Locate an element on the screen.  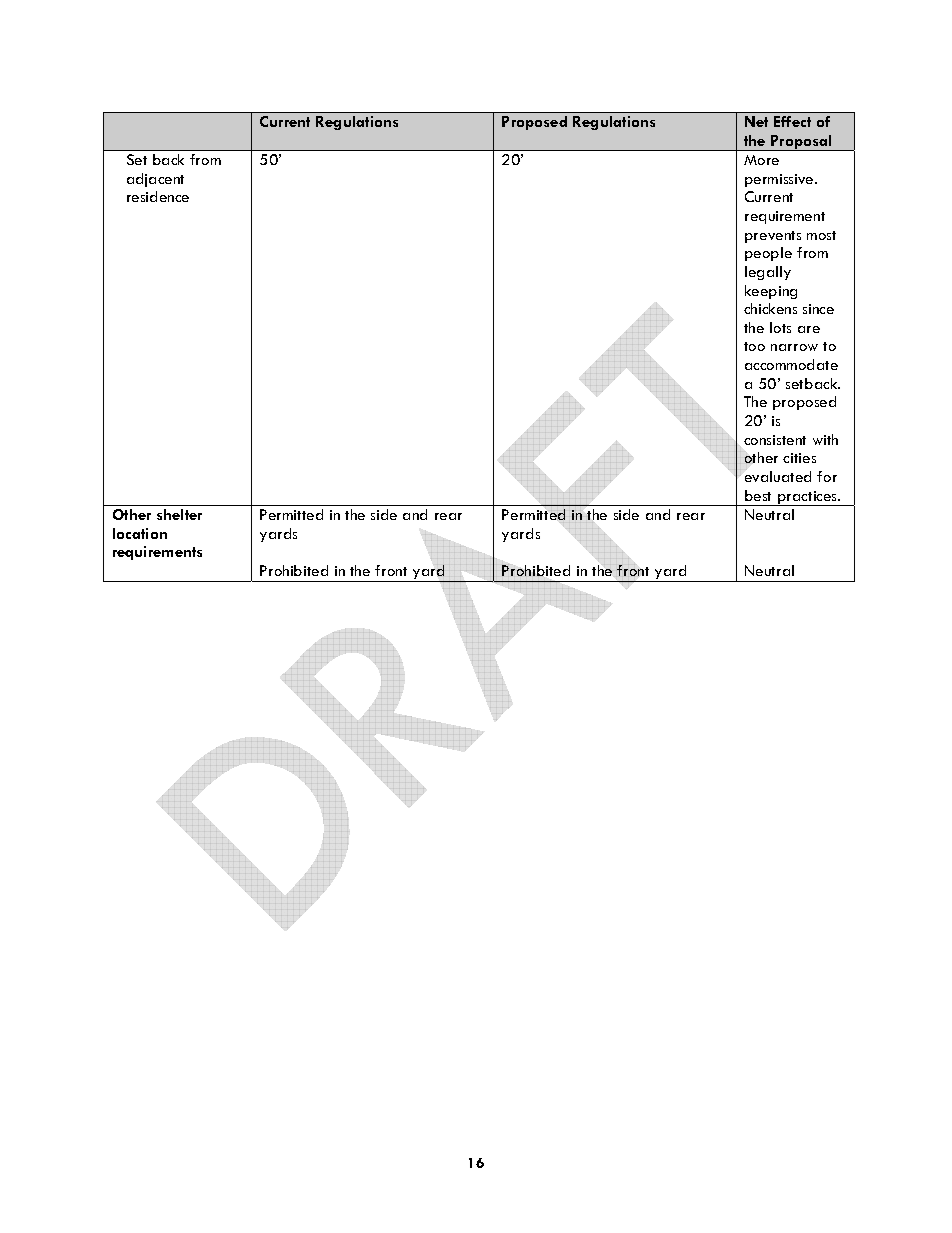
Net is located at coordinates (756, 121).
